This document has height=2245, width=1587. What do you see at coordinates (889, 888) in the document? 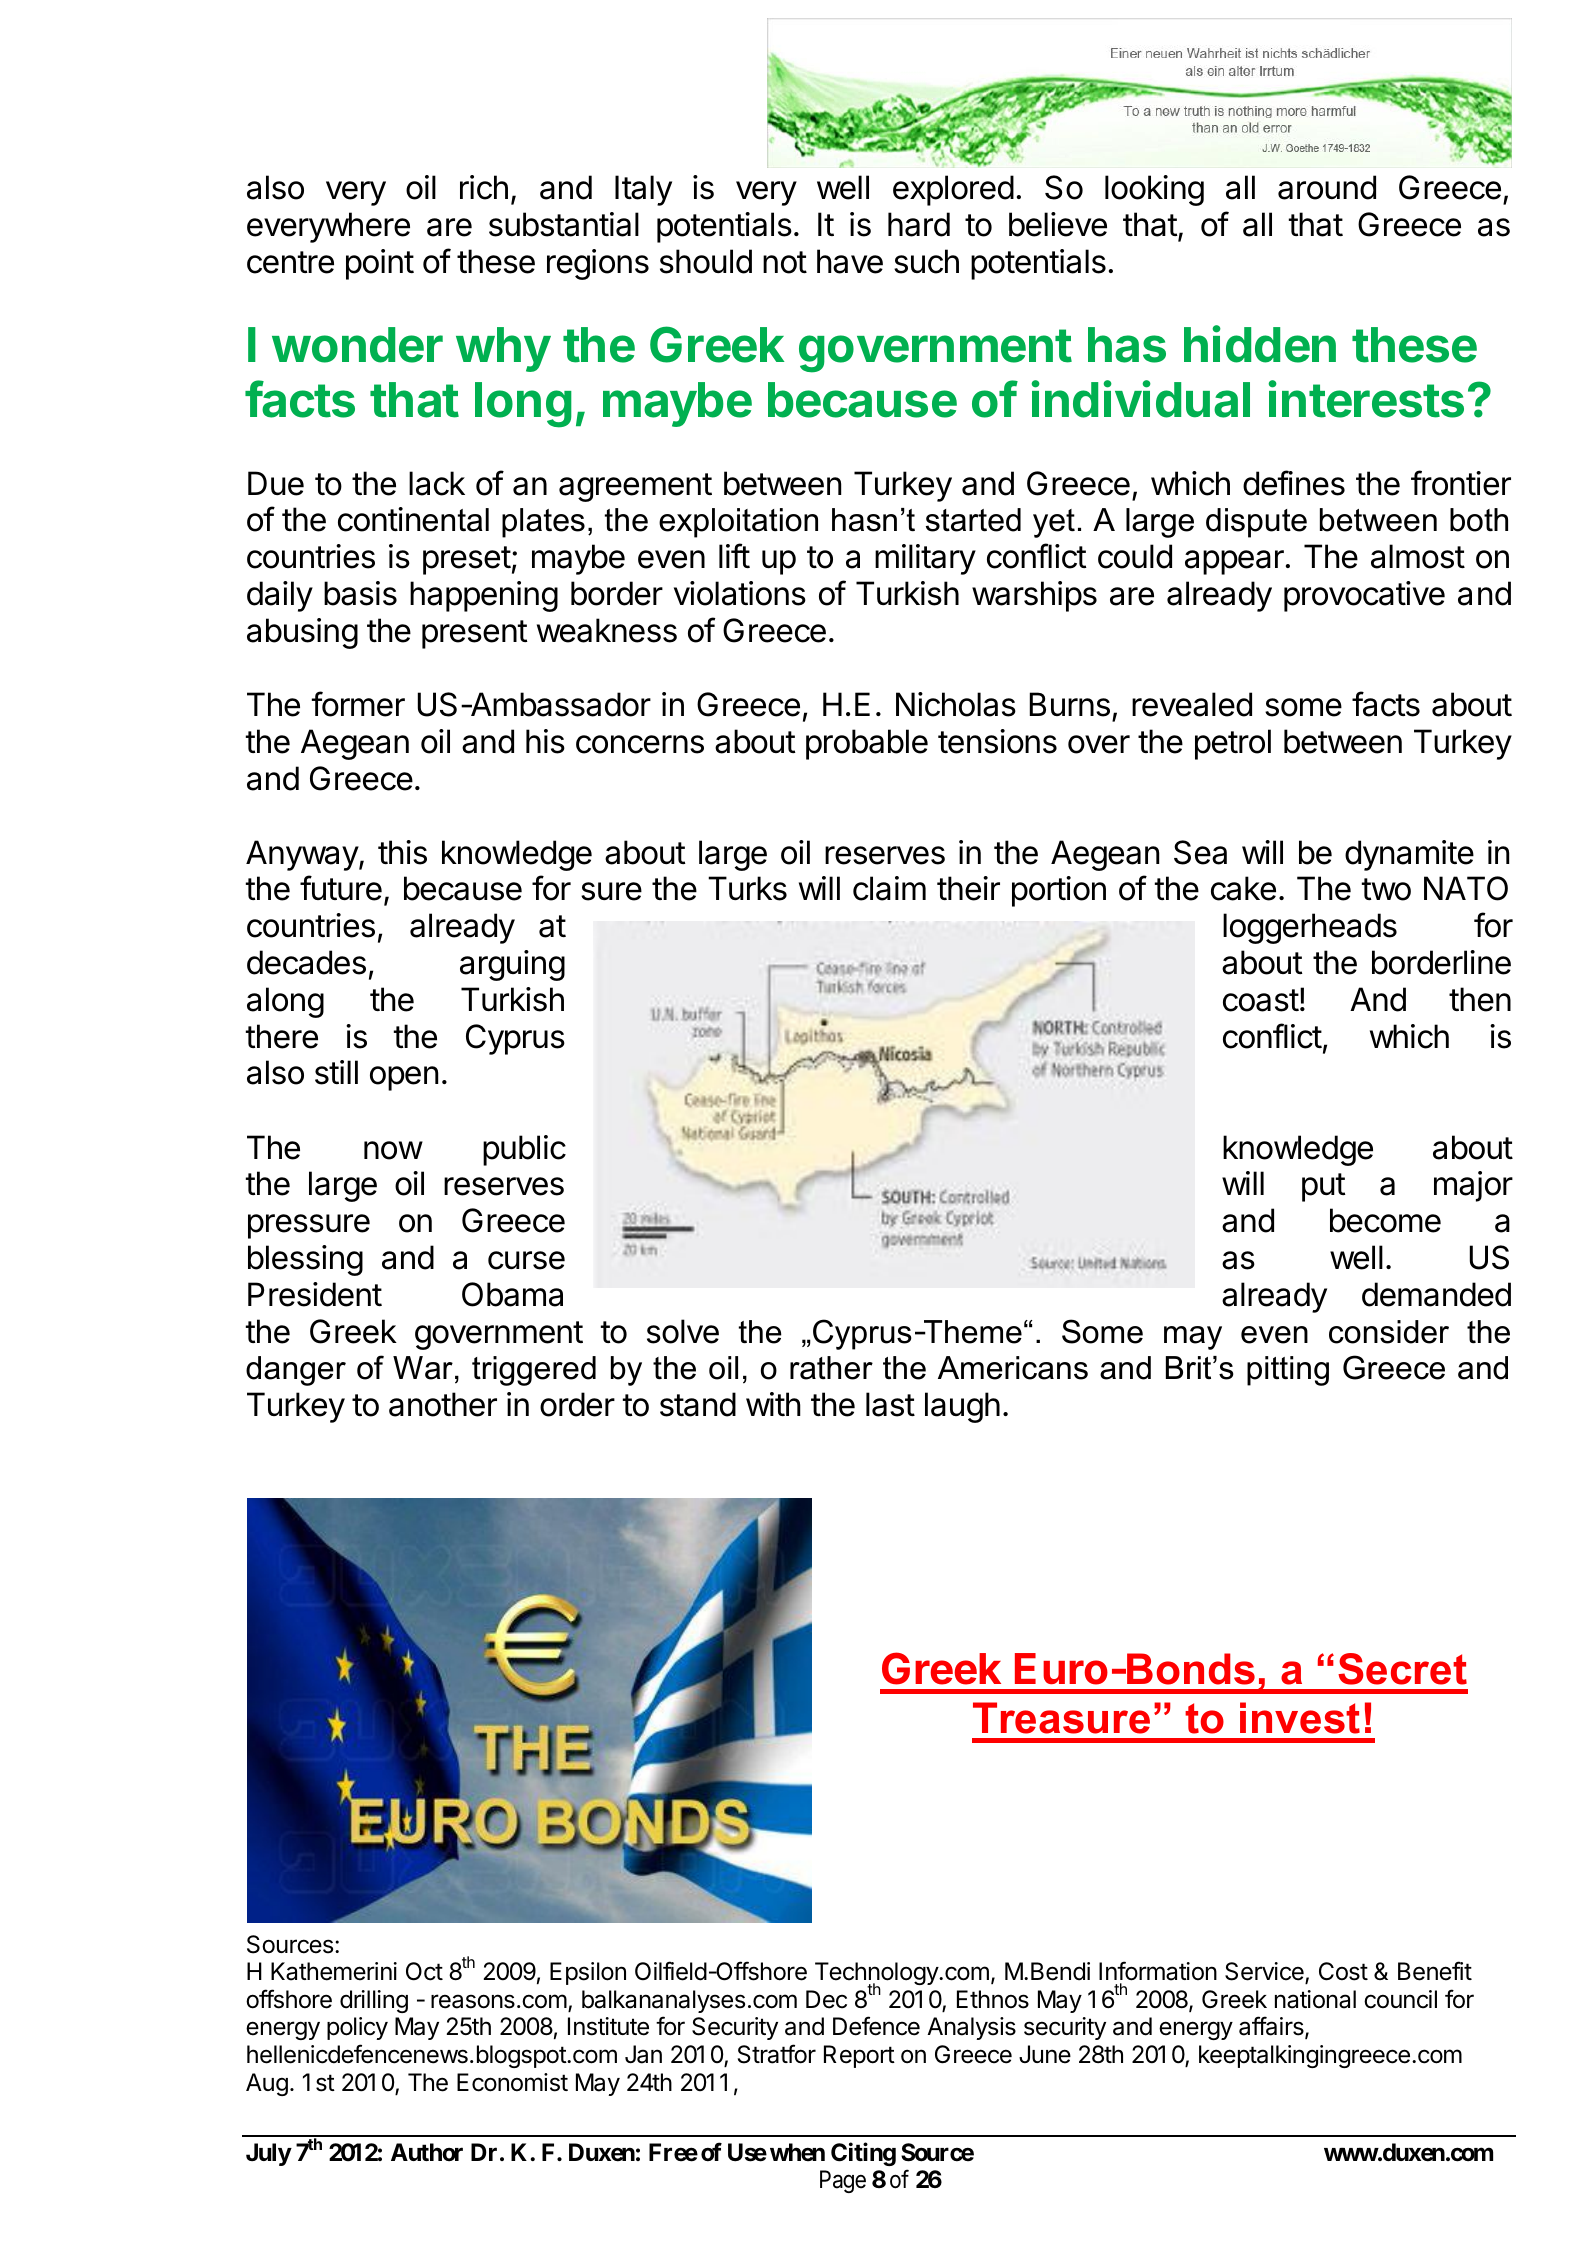
I see `claim` at bounding box center [889, 888].
